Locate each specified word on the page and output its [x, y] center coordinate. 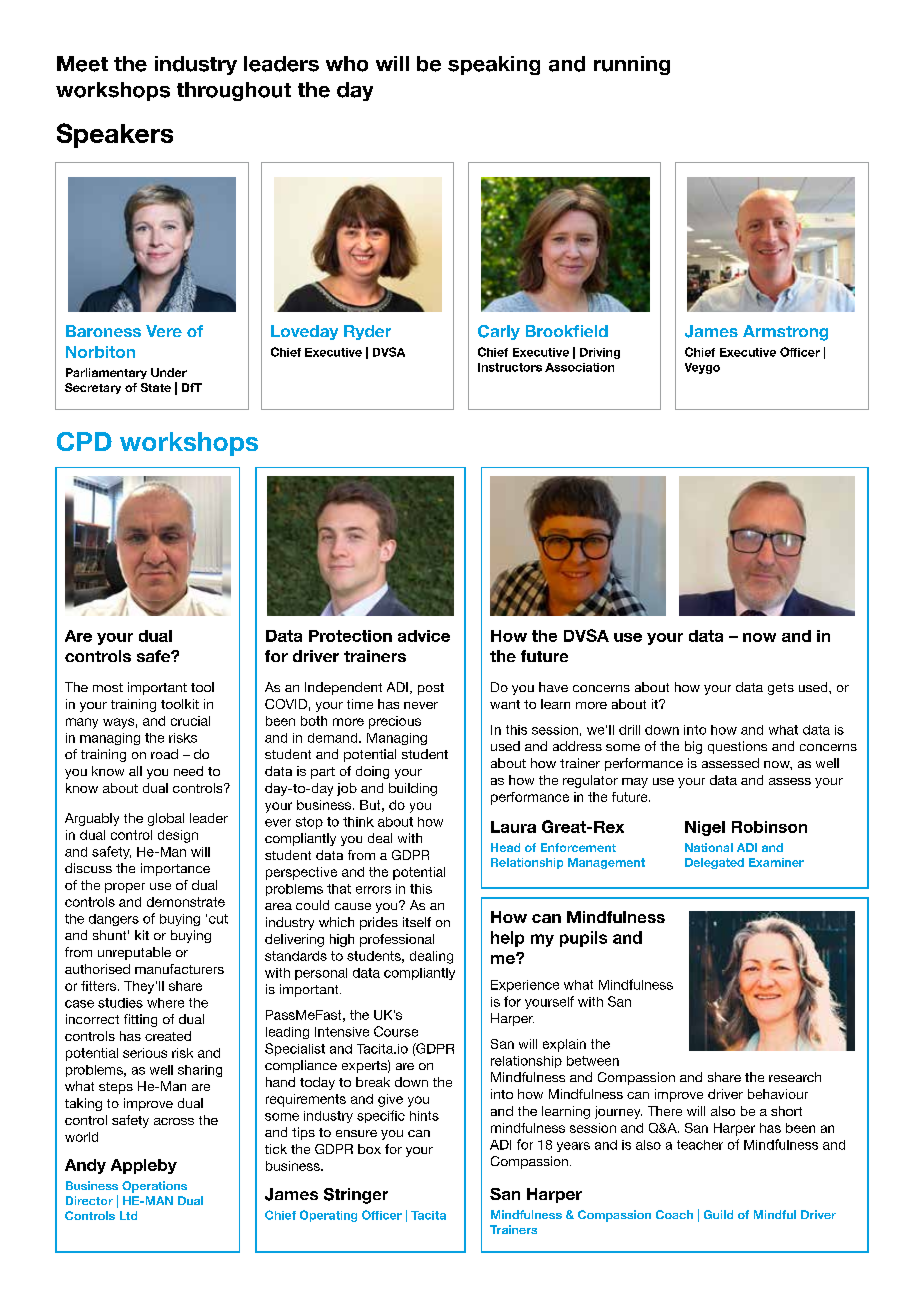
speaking [494, 65]
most [108, 687]
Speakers [115, 135]
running [632, 65]
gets [781, 689]
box [369, 1149]
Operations [154, 1187]
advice [424, 636]
